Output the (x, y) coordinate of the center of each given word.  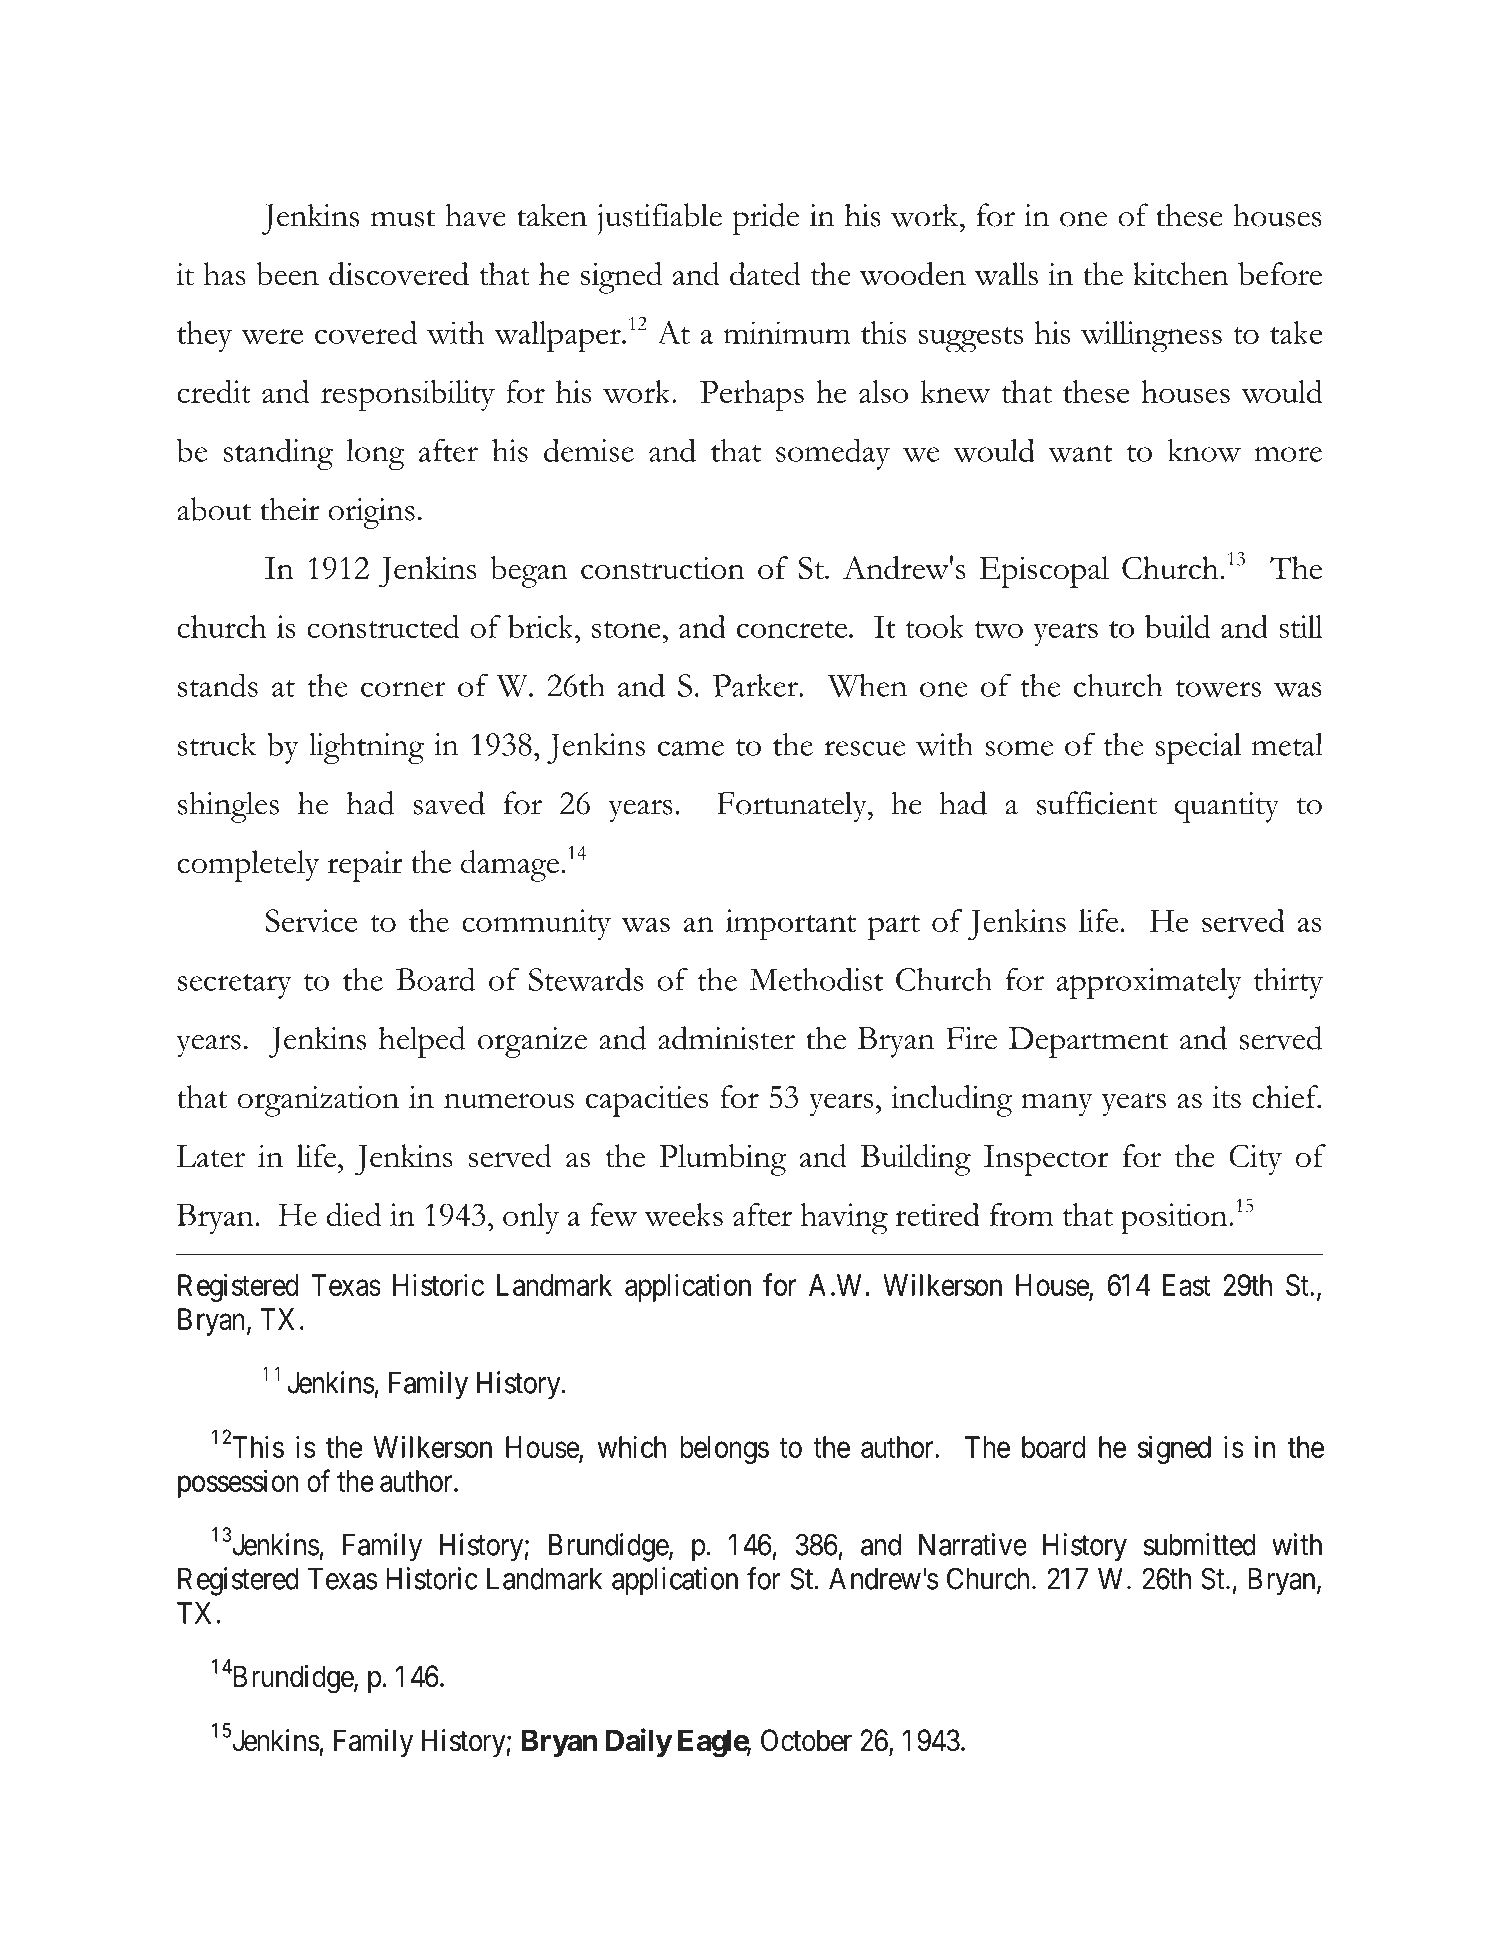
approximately (1149, 983)
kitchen (1181, 274)
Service (311, 920)
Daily (639, 1742)
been (287, 274)
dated (765, 274)
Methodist (816, 979)
